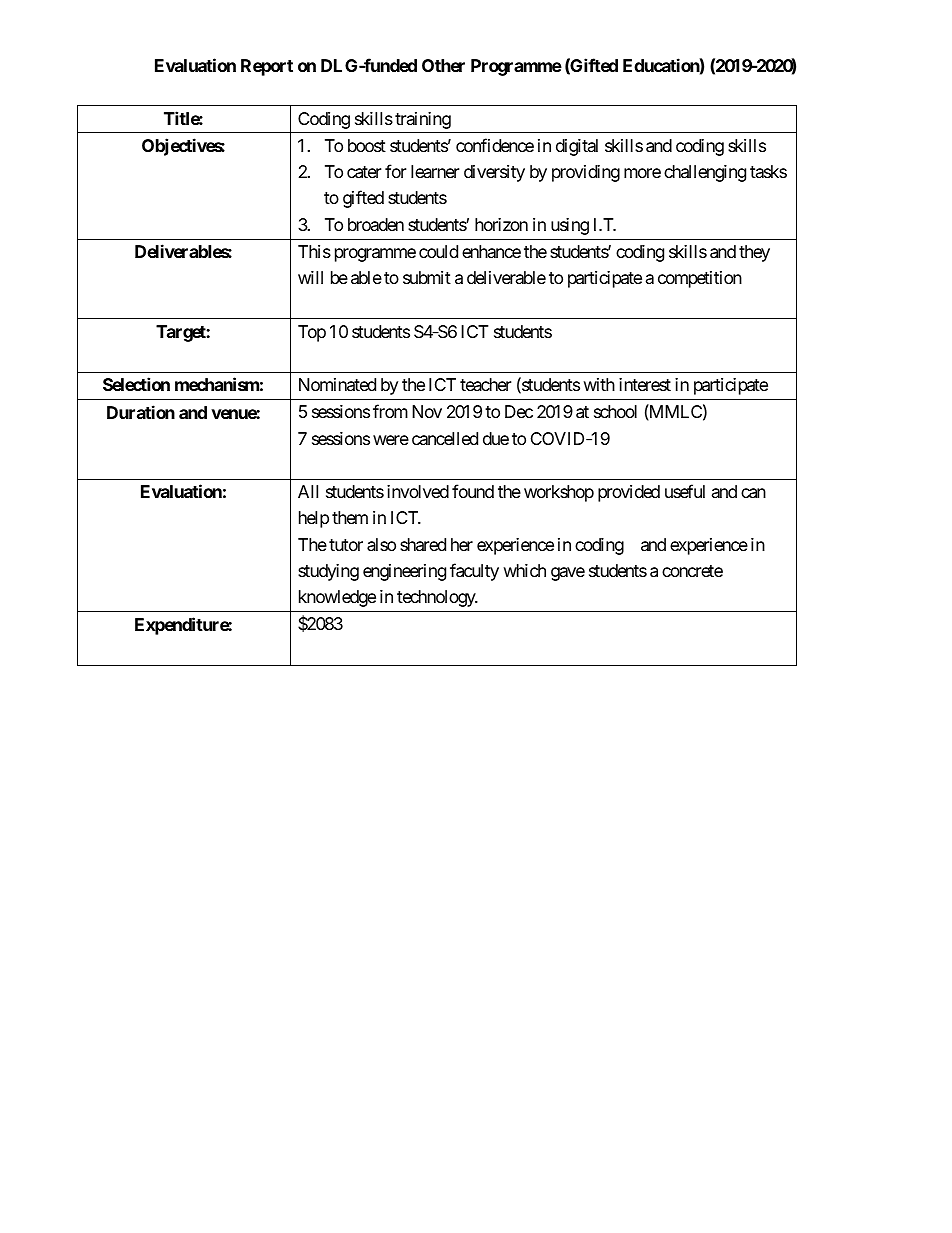 Image resolution: width=952 pixels, height=1233 pixels. Describe the element at coordinates (705, 173) in the screenshot. I see `challenging` at that location.
